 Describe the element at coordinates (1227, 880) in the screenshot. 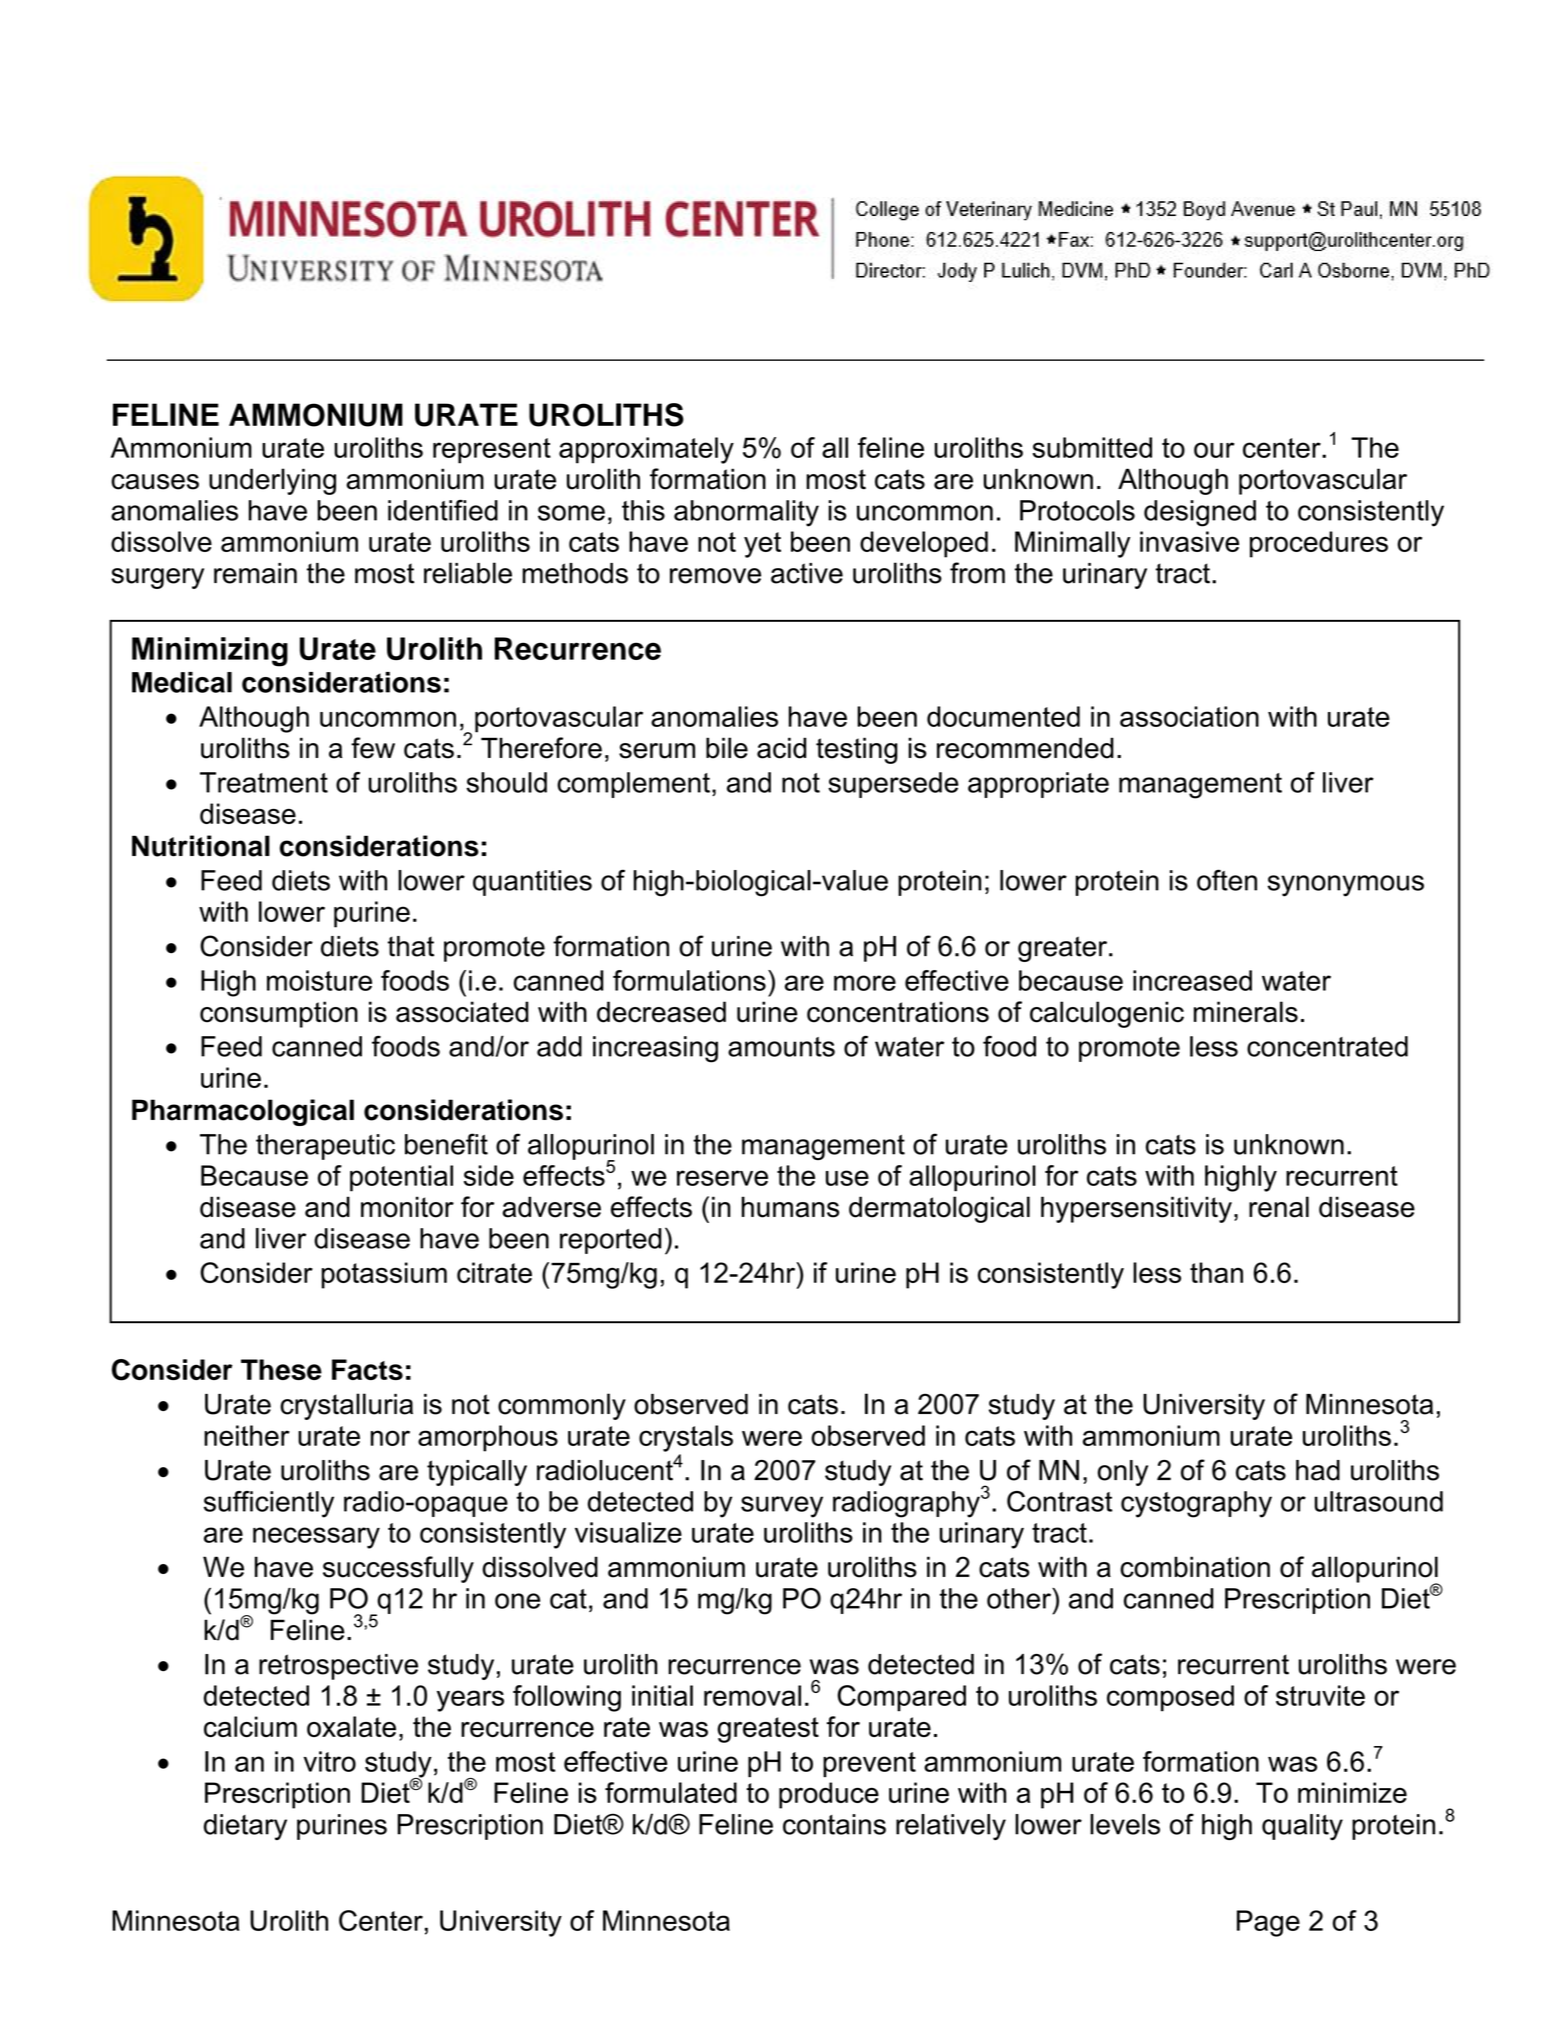

I see `often` at that location.
